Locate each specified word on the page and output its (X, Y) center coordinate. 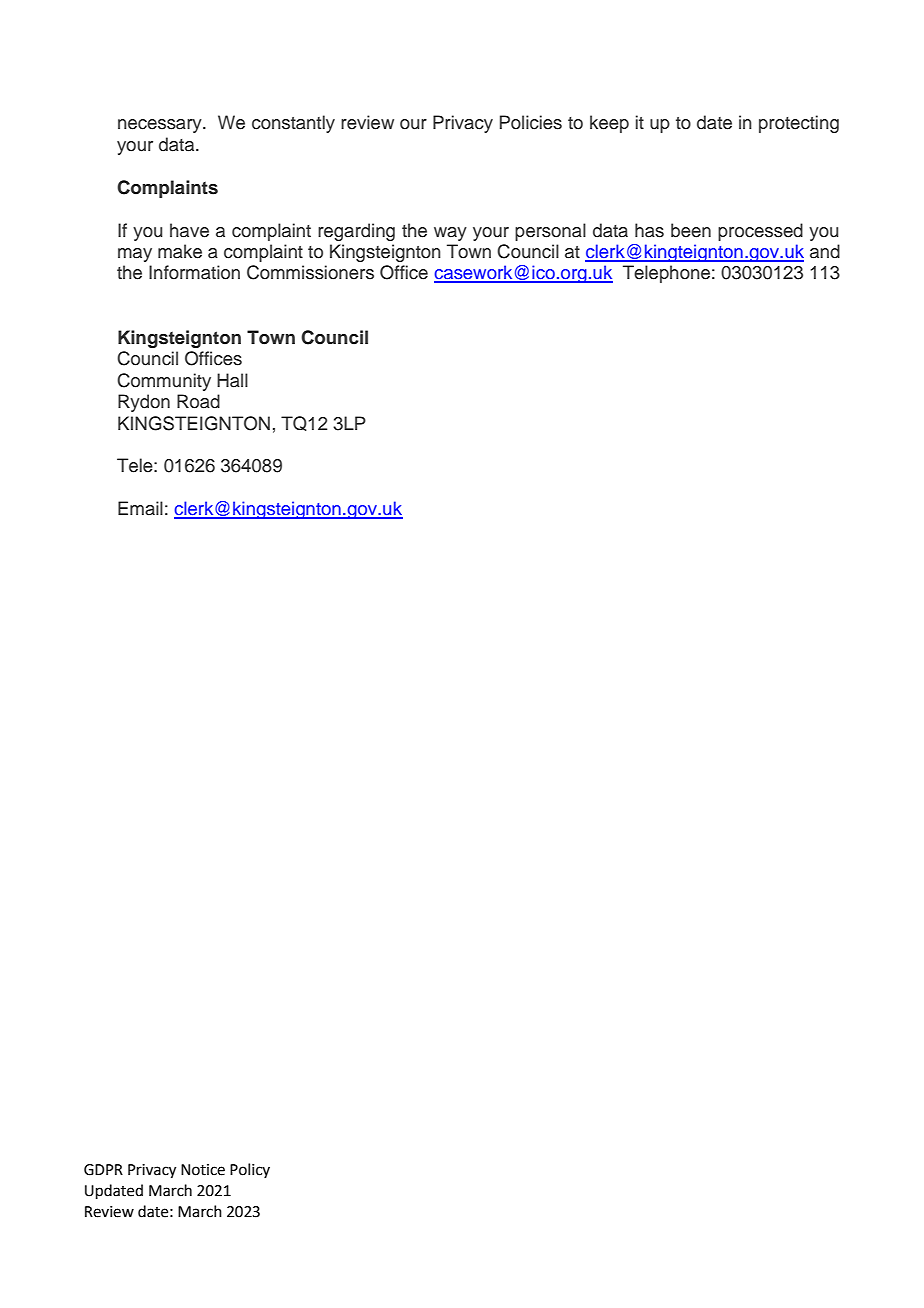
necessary (161, 126)
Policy (250, 1170)
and (825, 251)
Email (140, 508)
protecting (799, 124)
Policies (531, 122)
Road (198, 401)
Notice (203, 1170)
